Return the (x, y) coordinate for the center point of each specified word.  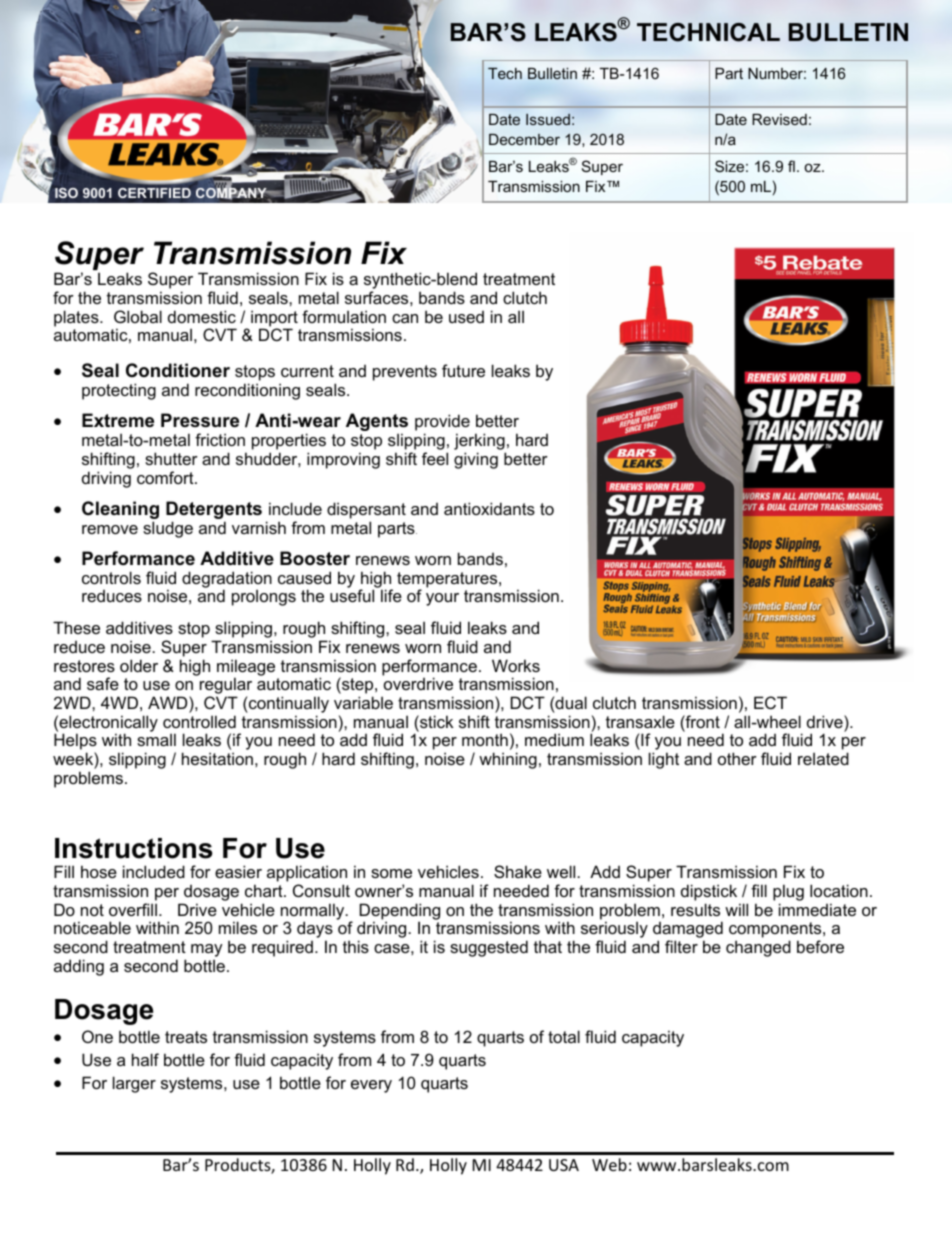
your (442, 599)
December (524, 139)
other (737, 758)
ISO (66, 193)
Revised (779, 119)
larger (134, 1084)
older (139, 665)
